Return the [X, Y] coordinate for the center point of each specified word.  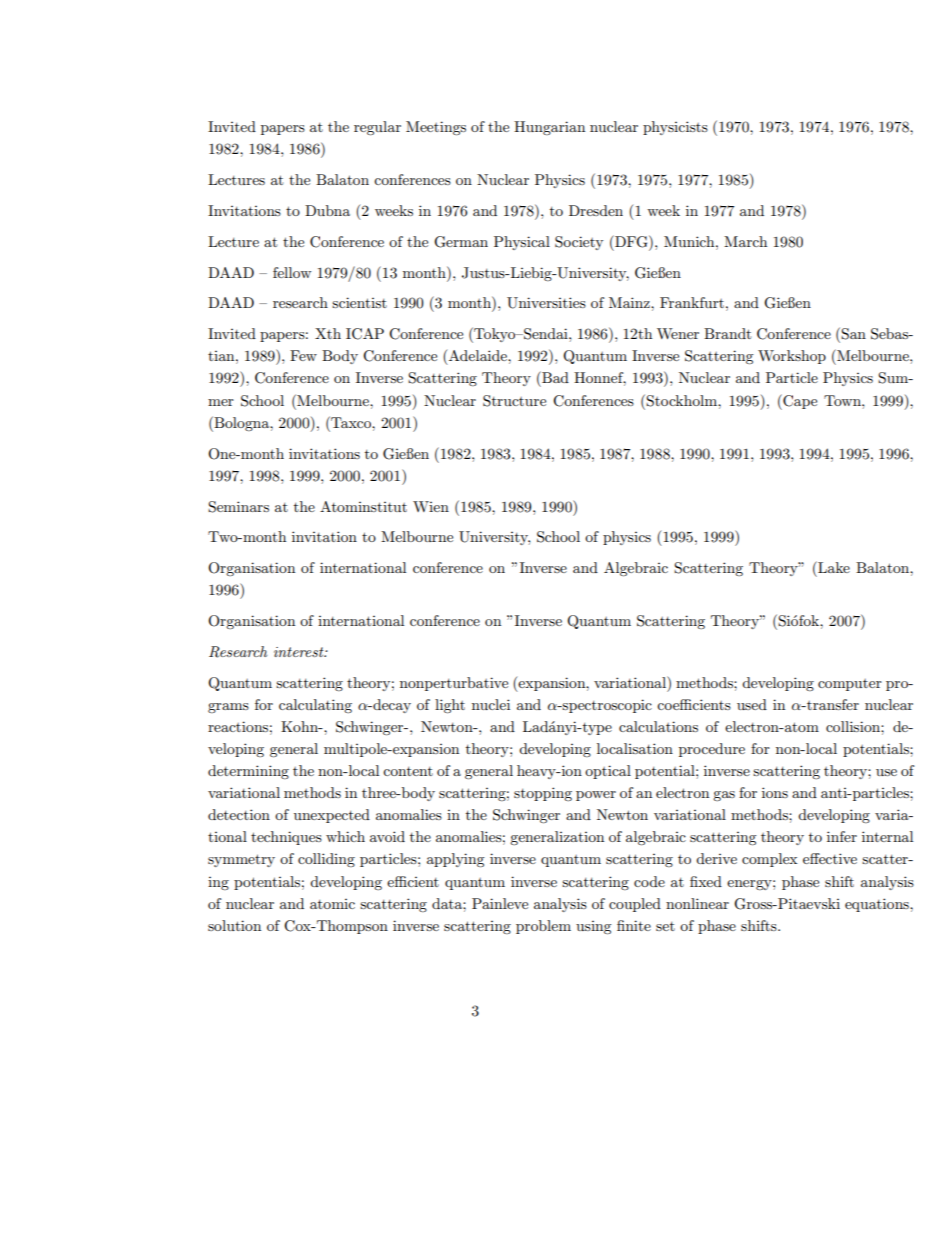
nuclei [491, 704]
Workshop [792, 357]
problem [543, 927]
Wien [431, 506]
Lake [833, 567]
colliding [326, 860]
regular [377, 128]
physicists [675, 128]
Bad [554, 377]
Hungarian [549, 128]
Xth [328, 333]
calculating [315, 706]
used [752, 704]
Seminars [238, 507]
